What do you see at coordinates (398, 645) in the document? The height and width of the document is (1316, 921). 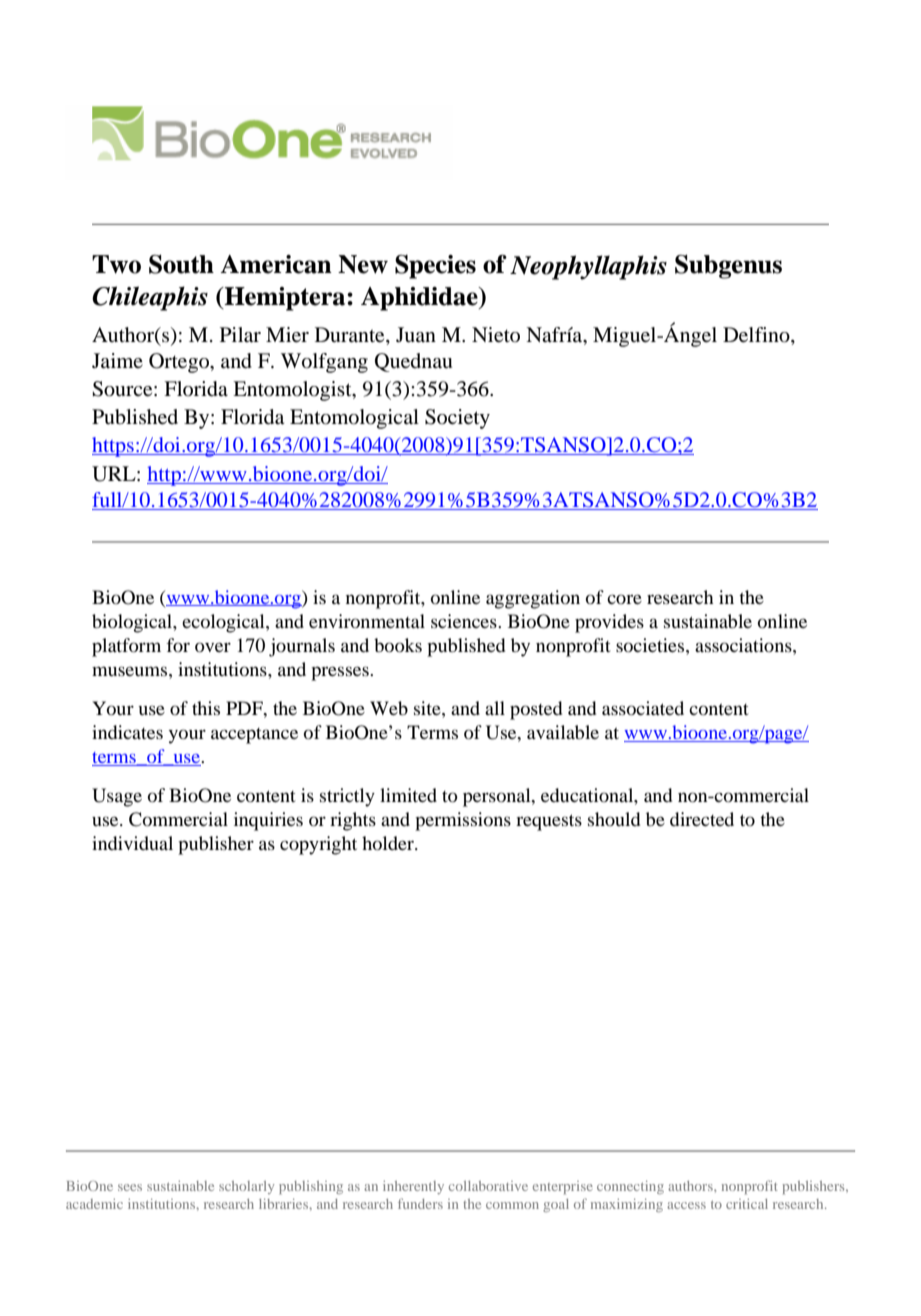 I see `books` at bounding box center [398, 645].
